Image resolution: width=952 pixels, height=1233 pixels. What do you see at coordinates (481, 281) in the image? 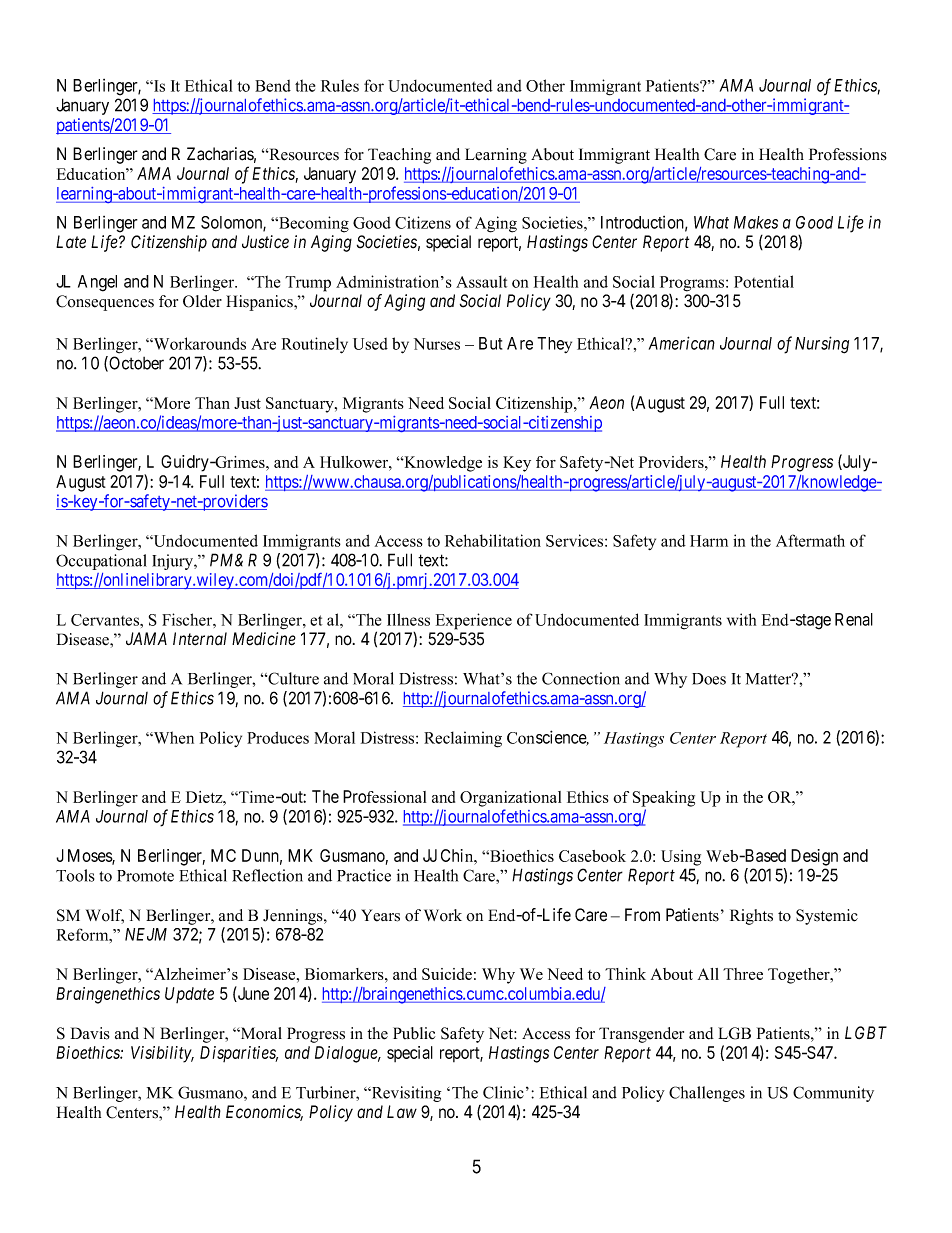
I see `Assault` at bounding box center [481, 281].
